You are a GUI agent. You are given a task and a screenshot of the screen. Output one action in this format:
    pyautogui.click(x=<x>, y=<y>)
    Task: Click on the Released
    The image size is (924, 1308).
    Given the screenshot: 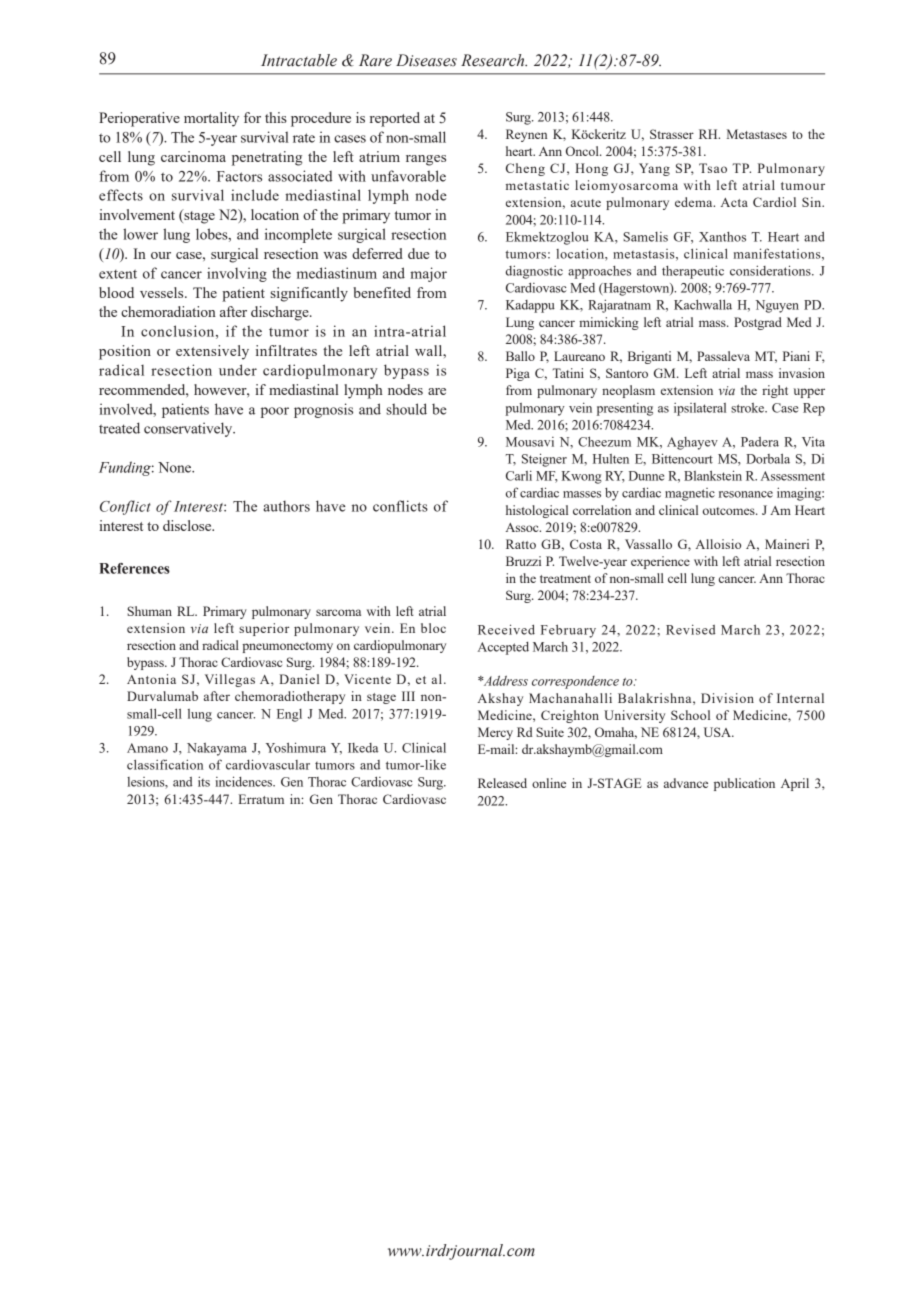 What is the action you would take?
    pyautogui.click(x=502, y=783)
